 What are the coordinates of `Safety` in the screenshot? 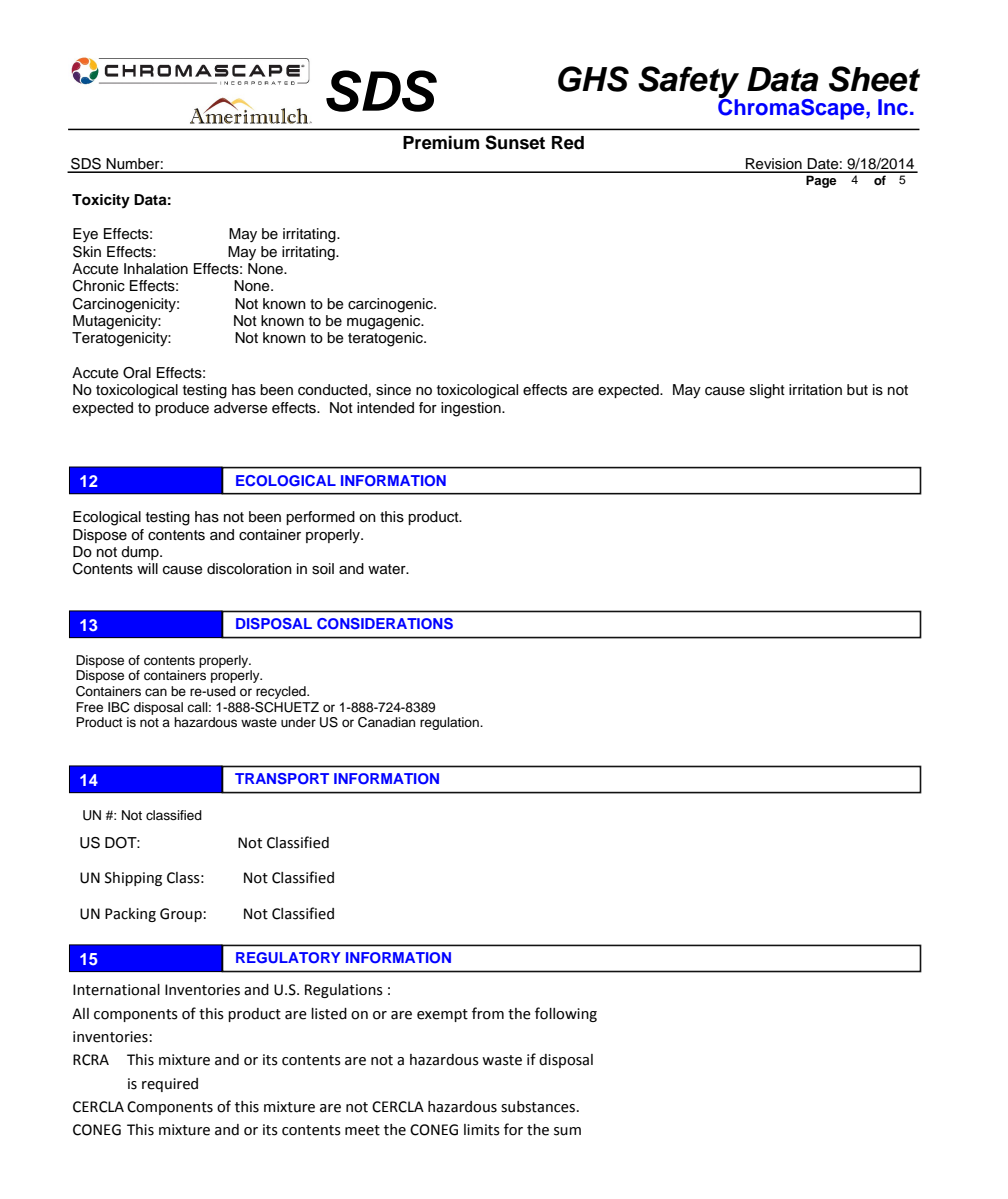 It's located at (688, 83).
